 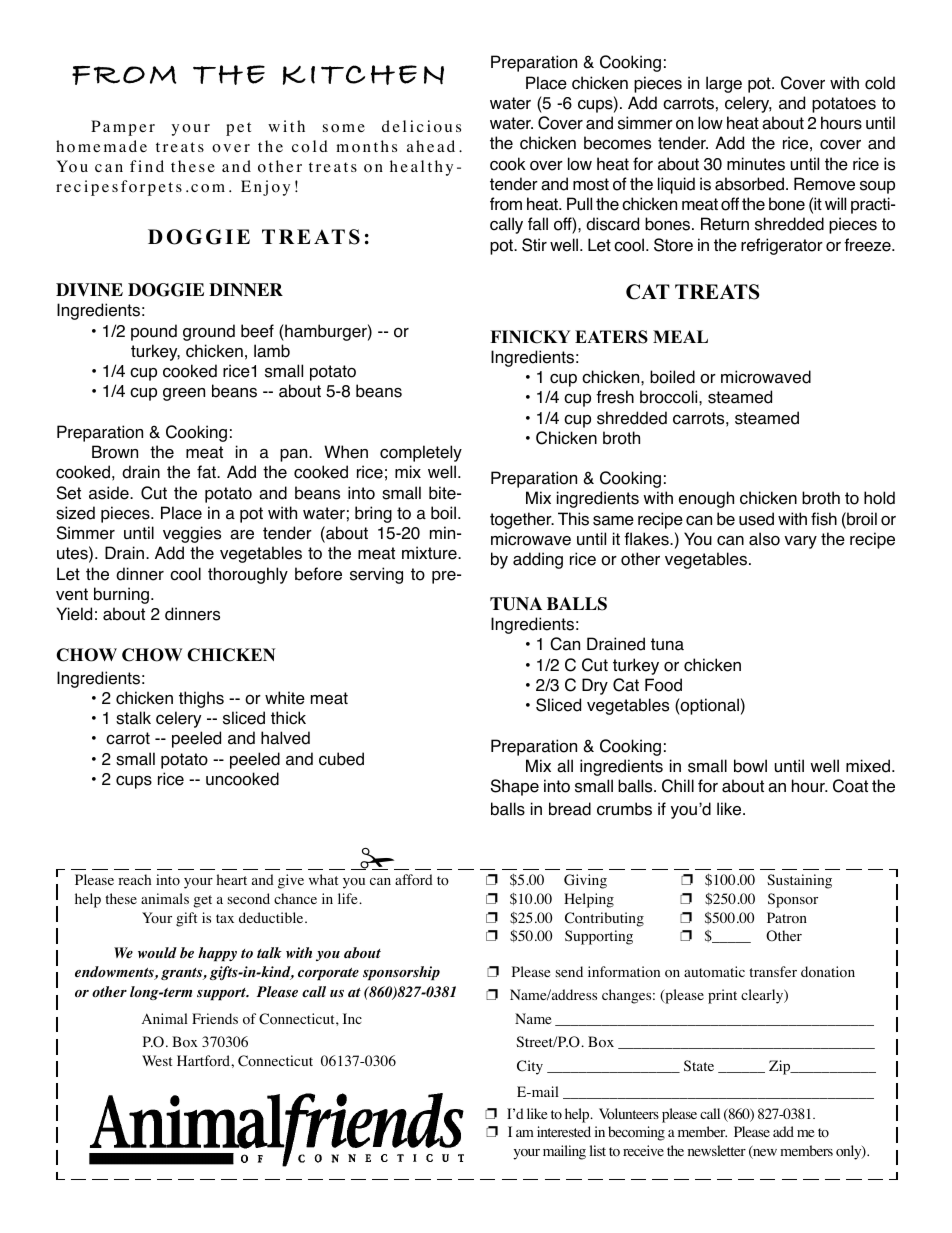 I want to click on afford, so click(x=414, y=880).
